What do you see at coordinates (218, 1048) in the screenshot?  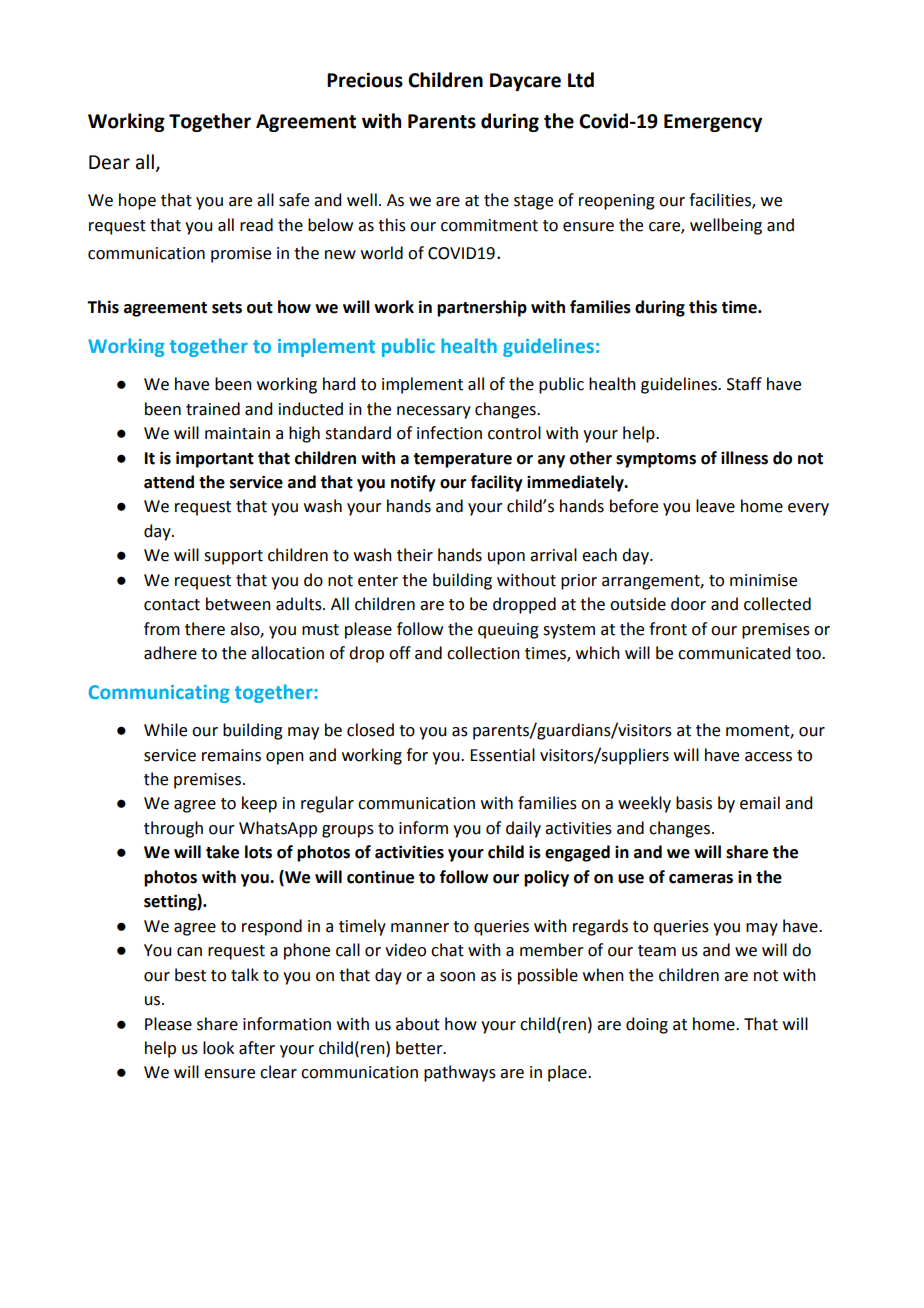 I see `look` at bounding box center [218, 1048].
